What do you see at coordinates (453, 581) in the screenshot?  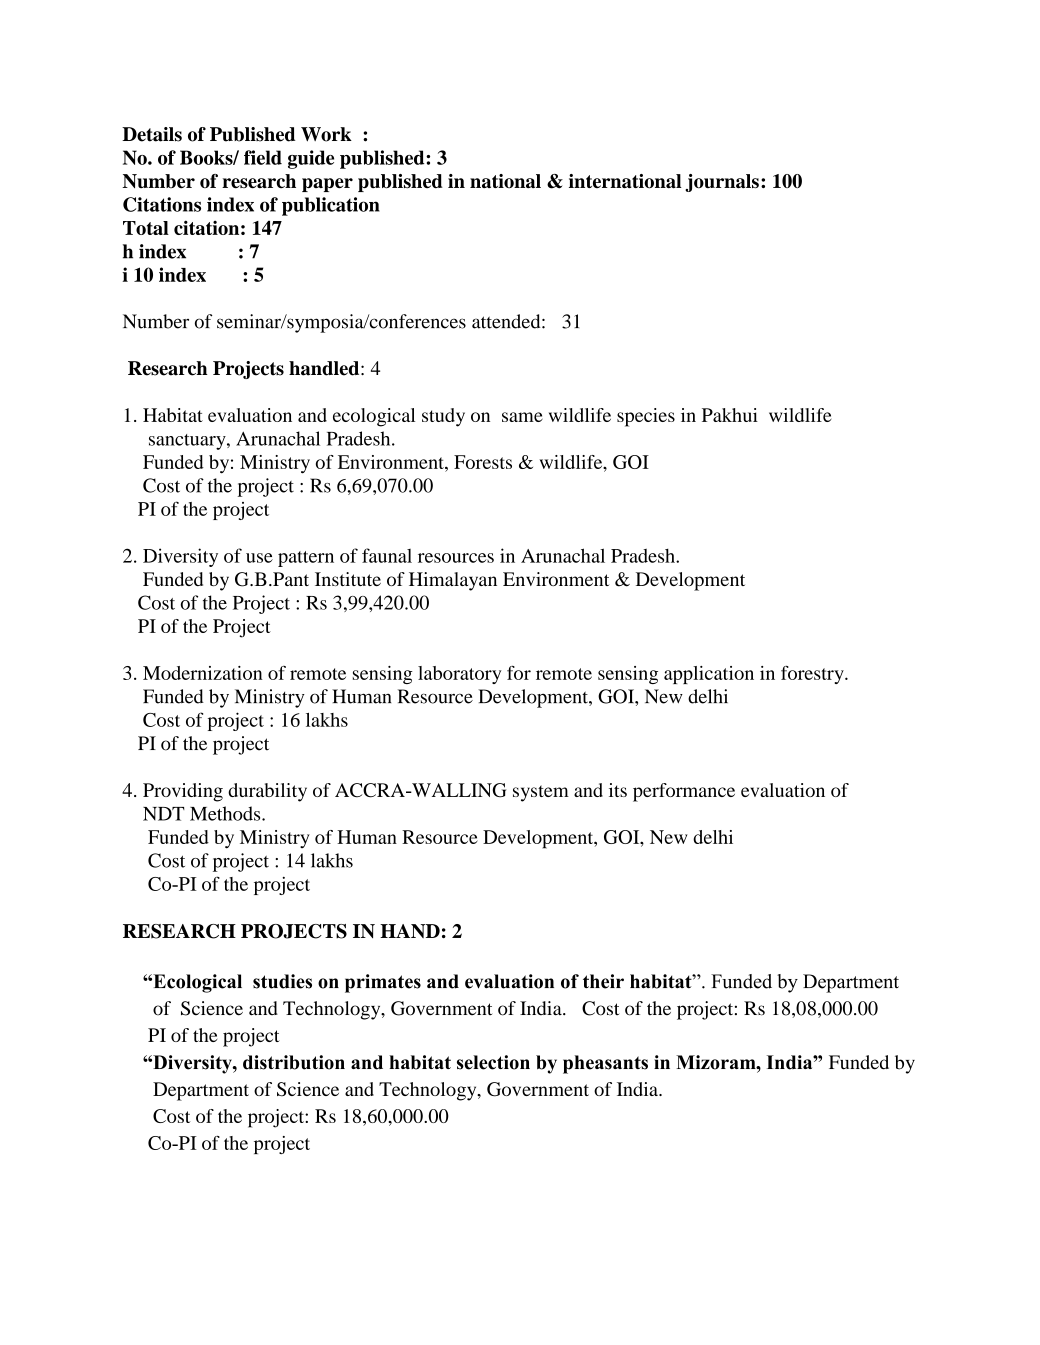 I see `Himalayan` at bounding box center [453, 581].
